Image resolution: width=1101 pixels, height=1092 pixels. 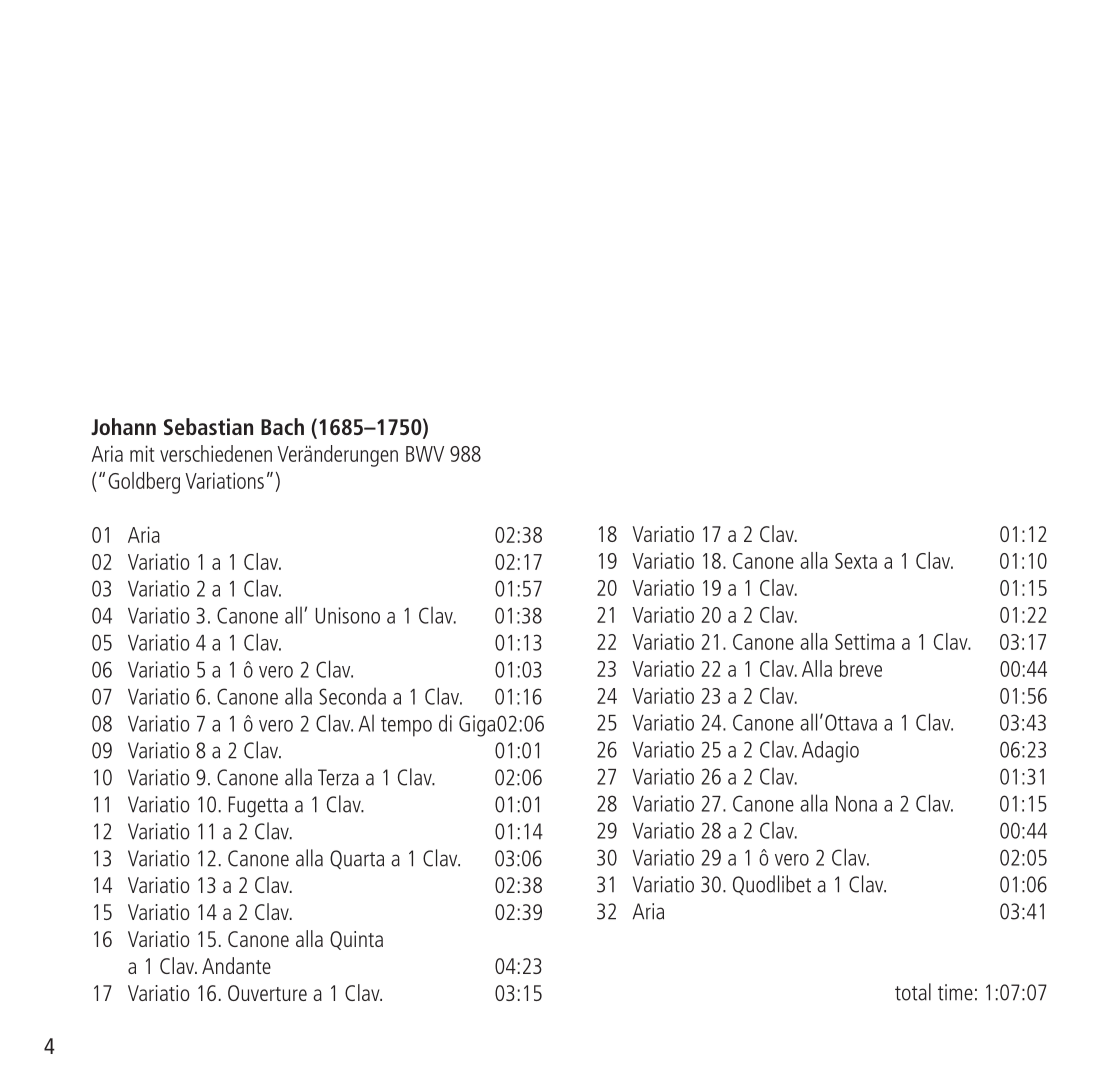 I want to click on Nona, so click(x=856, y=804).
